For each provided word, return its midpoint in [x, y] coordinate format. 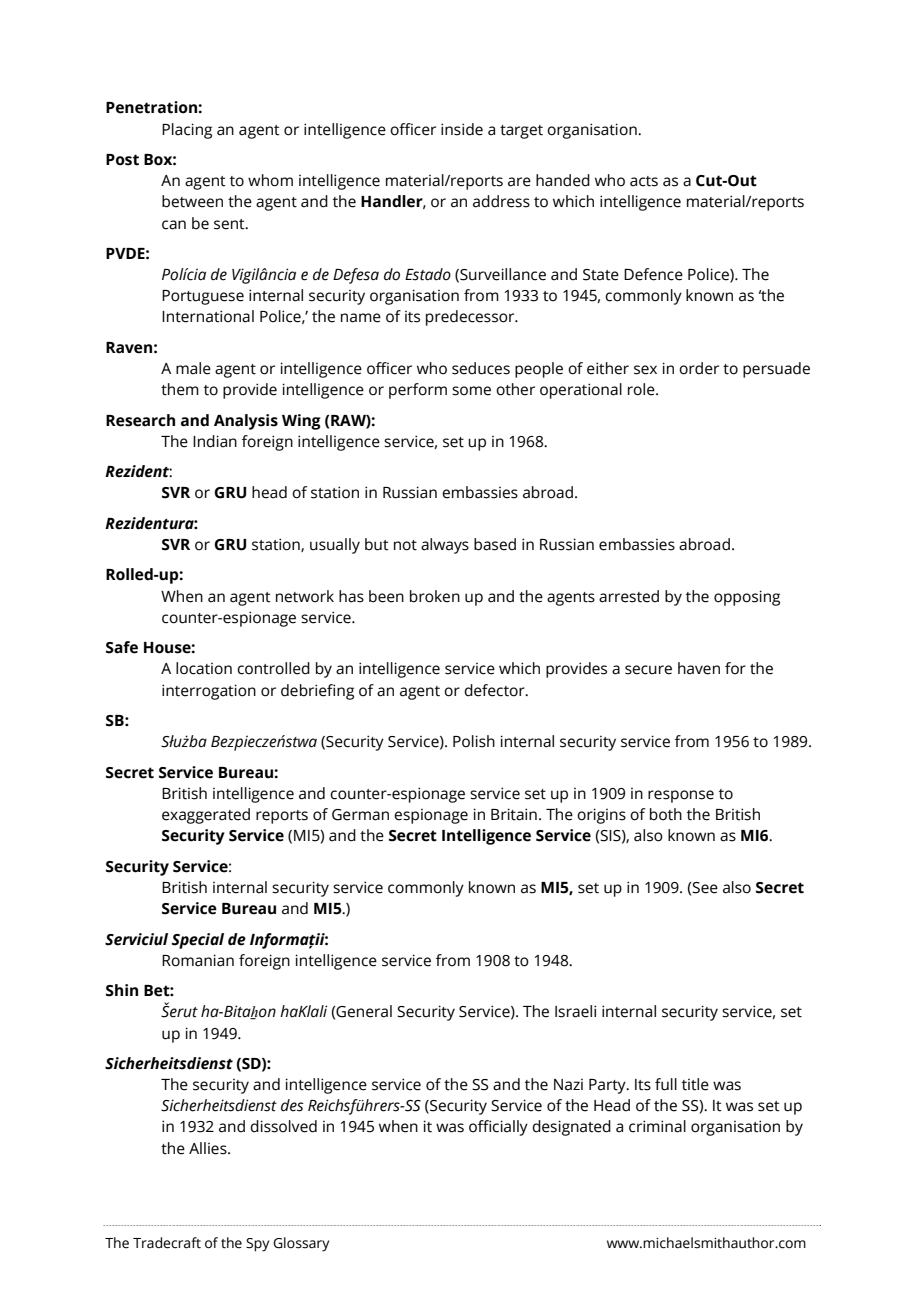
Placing [187, 131]
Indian [215, 441]
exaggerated [206, 816]
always [445, 546]
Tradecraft [167, 1243]
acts [644, 181]
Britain [514, 814]
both [666, 814]
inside [462, 129]
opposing [747, 598]
